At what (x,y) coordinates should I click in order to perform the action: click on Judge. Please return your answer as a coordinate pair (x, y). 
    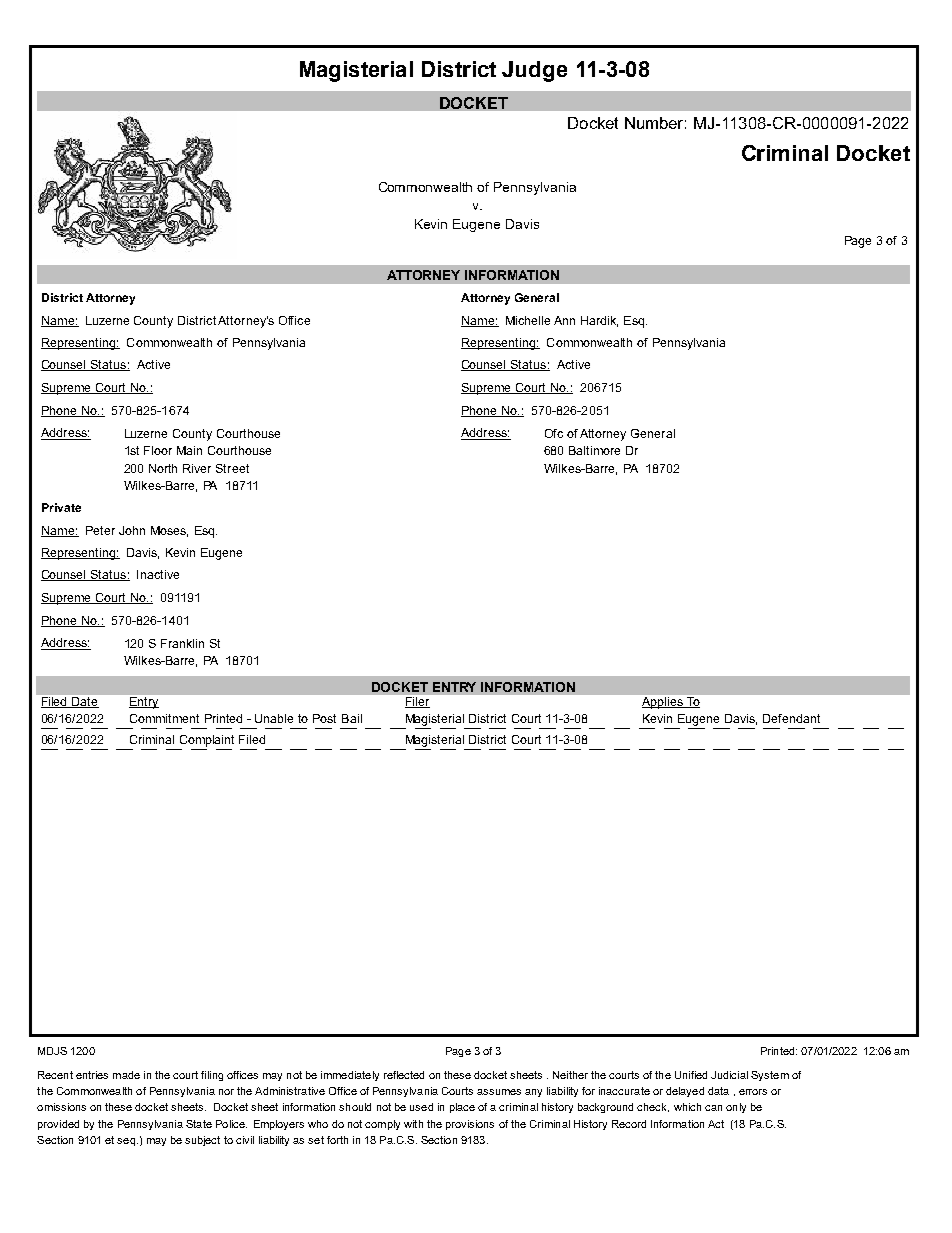
    Looking at the image, I should click on (534, 71).
